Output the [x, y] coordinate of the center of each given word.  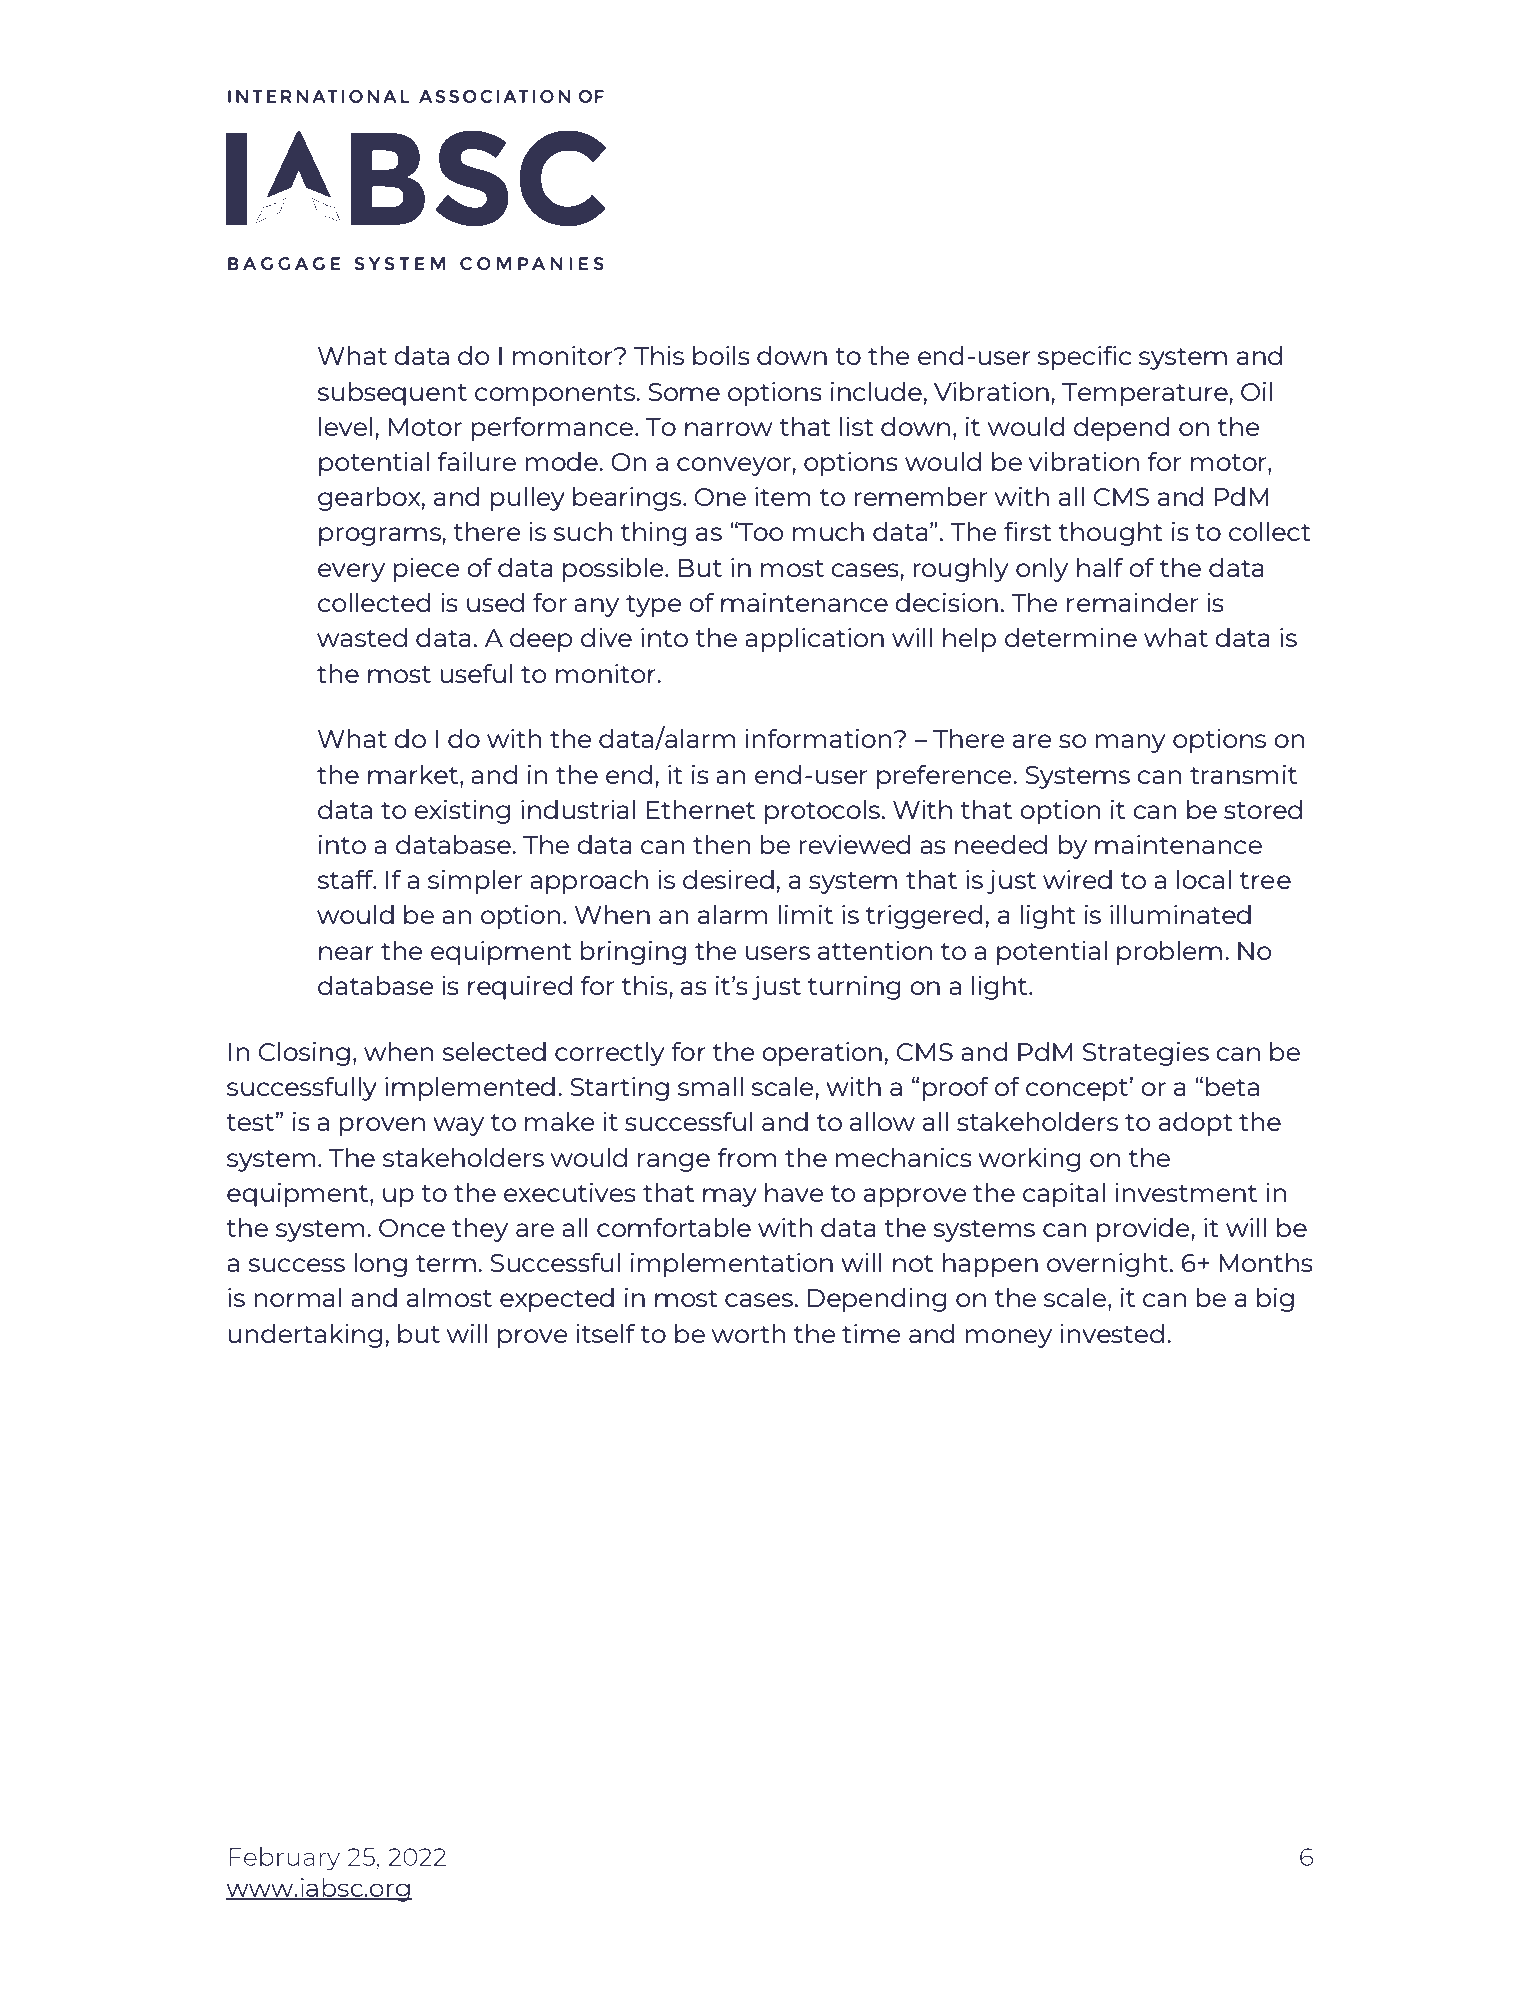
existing [462, 812]
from [747, 1157]
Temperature [1146, 394]
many [1130, 743]
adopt [1196, 1124]
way [458, 1126]
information [818, 738]
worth [749, 1333]
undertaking [305, 1336]
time [871, 1333]
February [284, 1859]
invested [1112, 1333]
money [1008, 1338]
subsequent [392, 394]
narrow [729, 429]
